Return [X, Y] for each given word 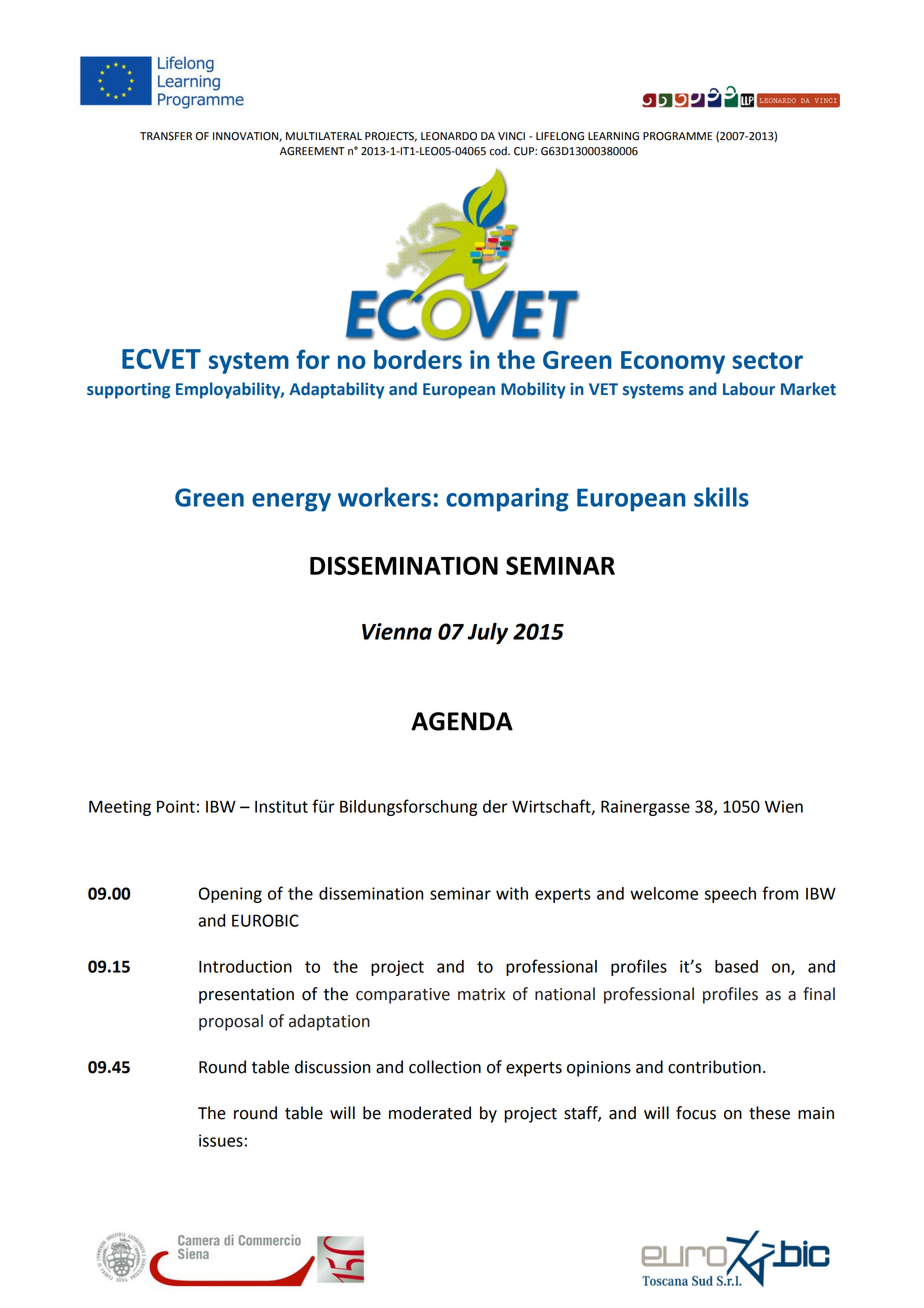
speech [730, 895]
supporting [128, 391]
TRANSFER [166, 136]
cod [499, 151]
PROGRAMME [678, 136]
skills [721, 497]
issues [221, 1140]
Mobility [533, 390]
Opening [230, 895]
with [512, 893]
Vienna [397, 631]
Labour [749, 389]
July [487, 633]
